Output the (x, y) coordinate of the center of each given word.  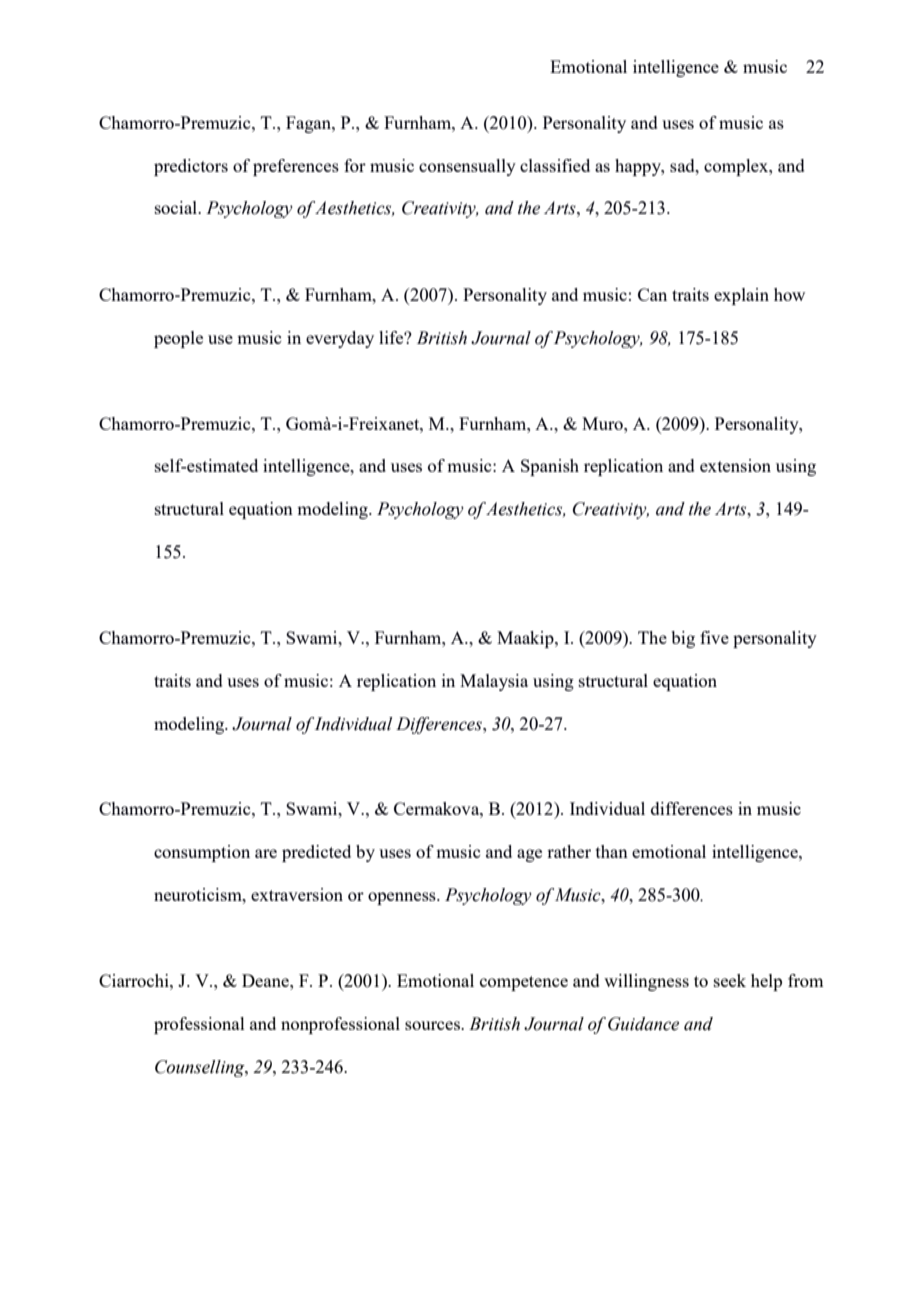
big (683, 639)
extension (735, 465)
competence (524, 983)
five (714, 637)
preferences (296, 167)
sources (433, 1025)
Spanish (550, 467)
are (266, 853)
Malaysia (494, 682)
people (178, 339)
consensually (467, 167)
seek (730, 980)
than (612, 851)
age (529, 855)
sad (683, 165)
